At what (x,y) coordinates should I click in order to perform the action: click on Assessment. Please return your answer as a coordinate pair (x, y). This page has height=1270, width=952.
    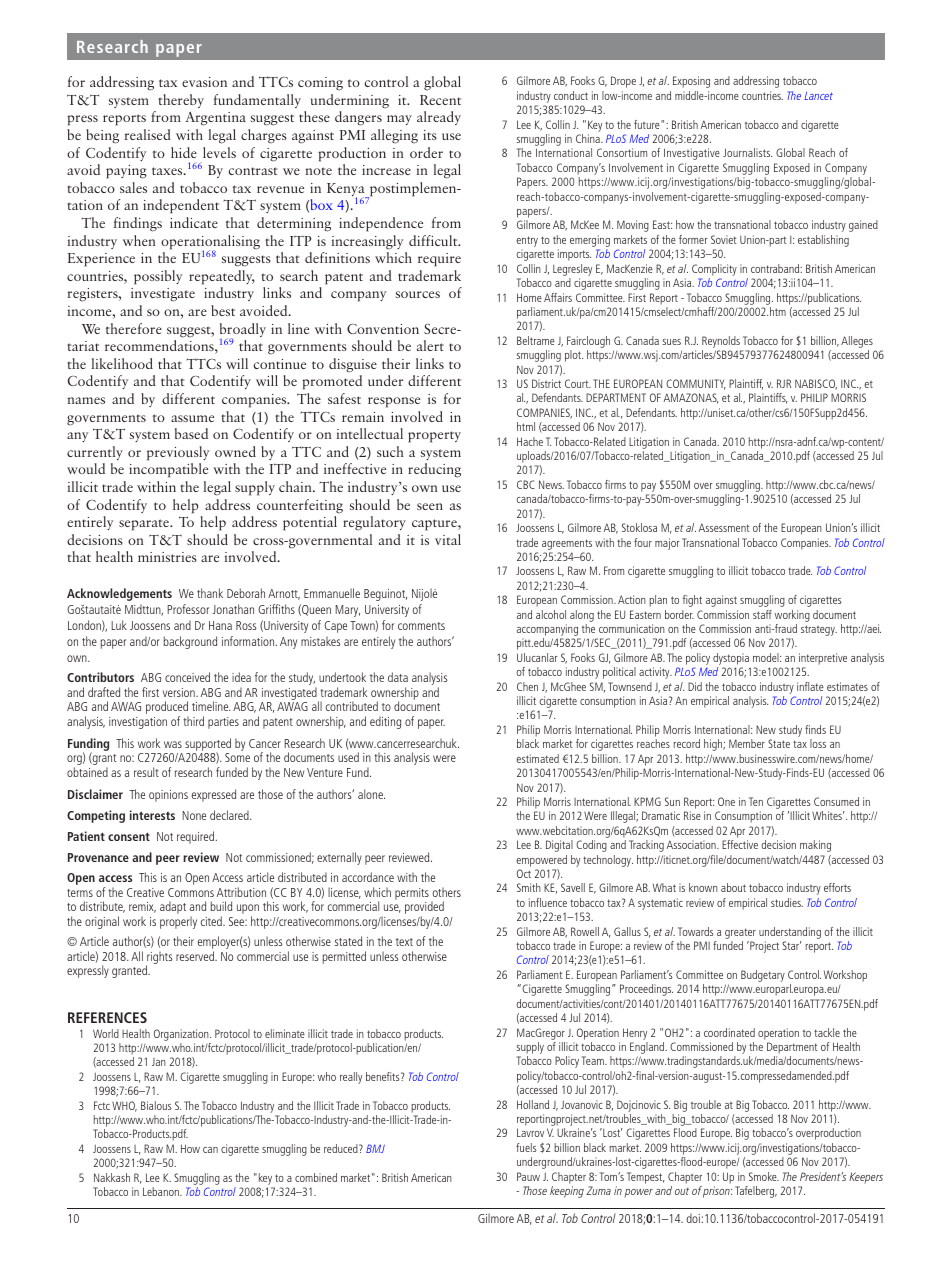
    Looking at the image, I should click on (724, 527).
